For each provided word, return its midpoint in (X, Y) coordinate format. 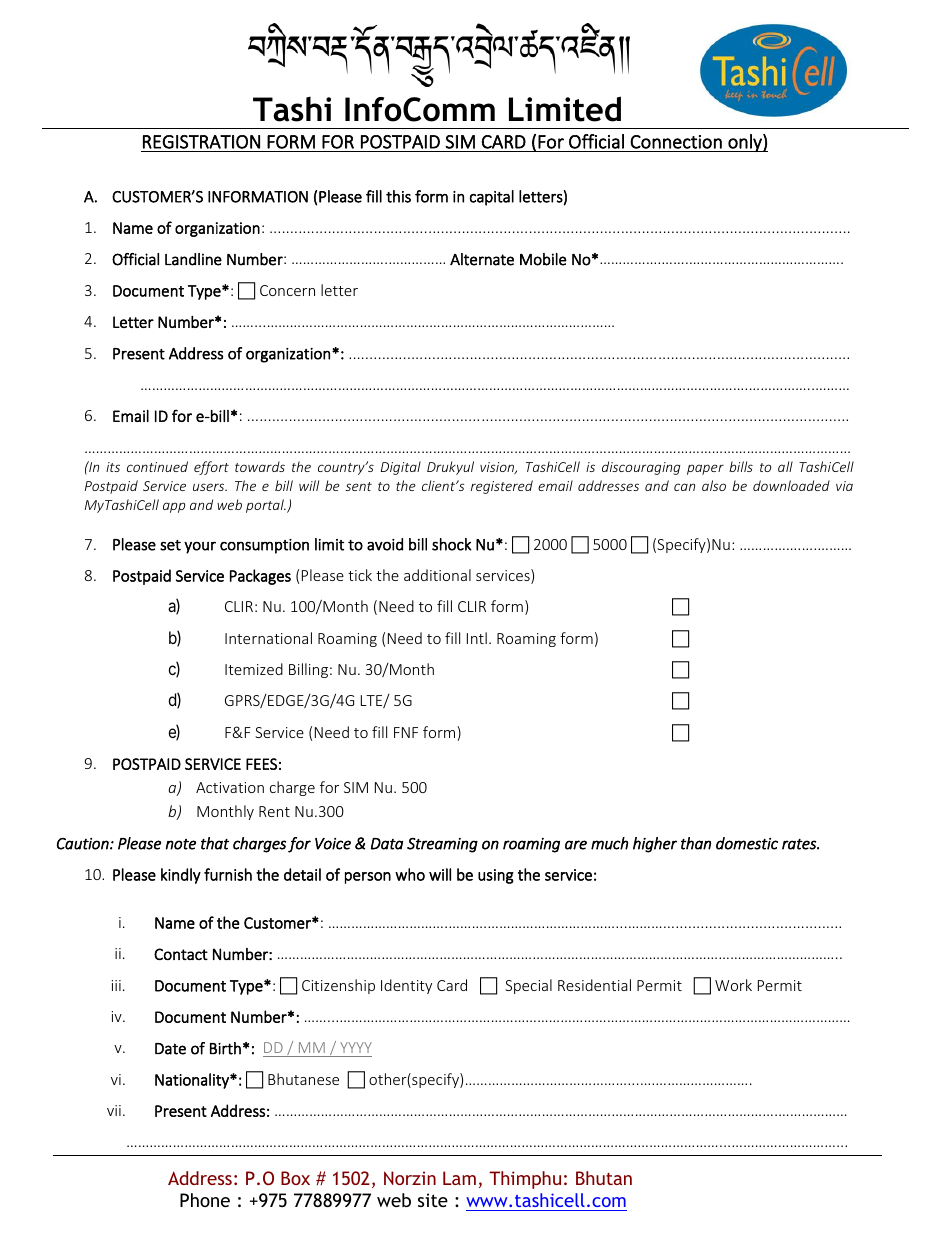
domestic (747, 843)
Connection (676, 142)
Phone (205, 1200)
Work (733, 985)
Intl (477, 638)
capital (492, 198)
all (785, 466)
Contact (181, 954)
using (496, 876)
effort (211, 468)
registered (502, 487)
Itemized (254, 669)
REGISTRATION (201, 142)
